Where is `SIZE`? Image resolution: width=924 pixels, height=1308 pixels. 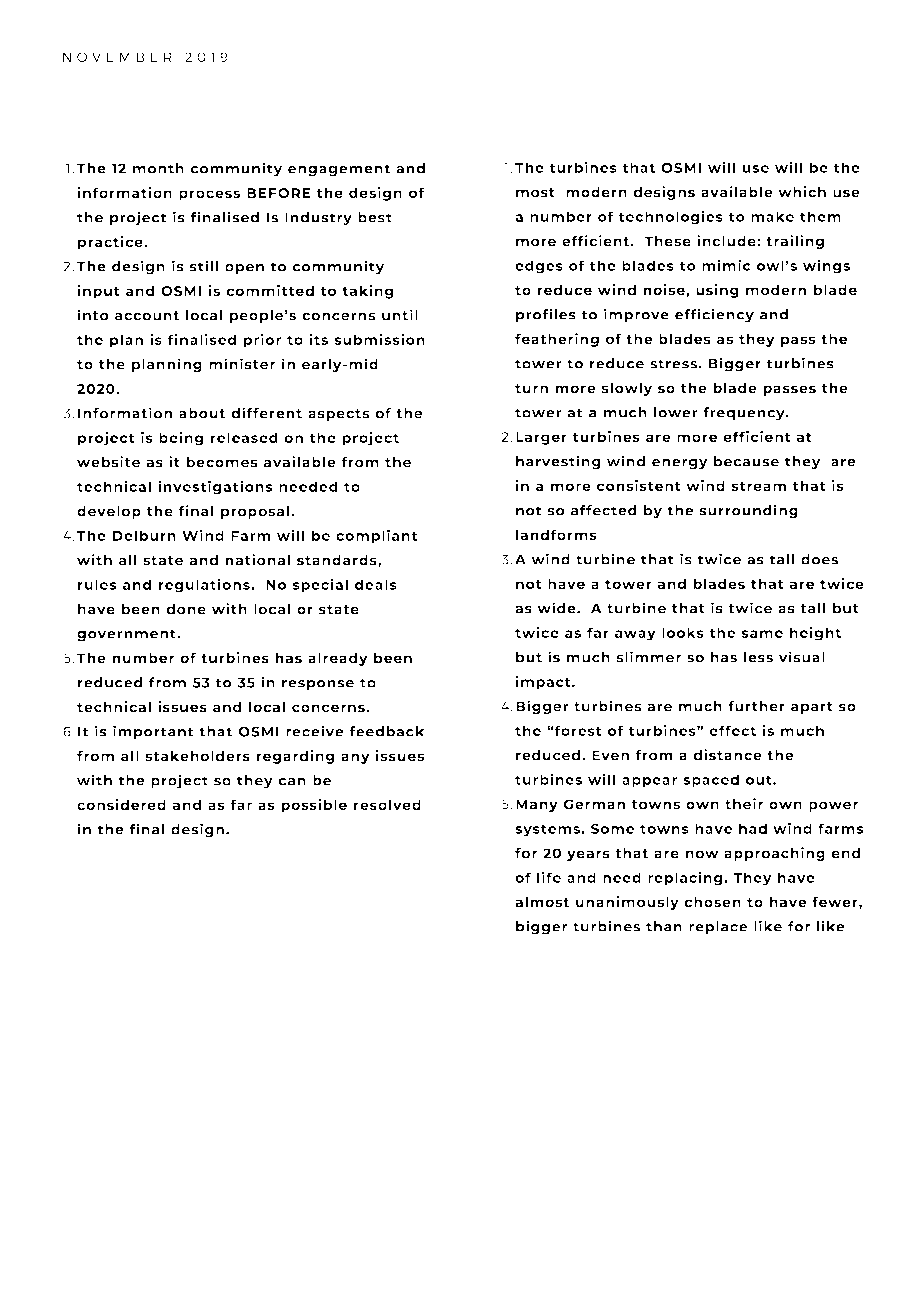 SIZE is located at coordinates (526, 127).
